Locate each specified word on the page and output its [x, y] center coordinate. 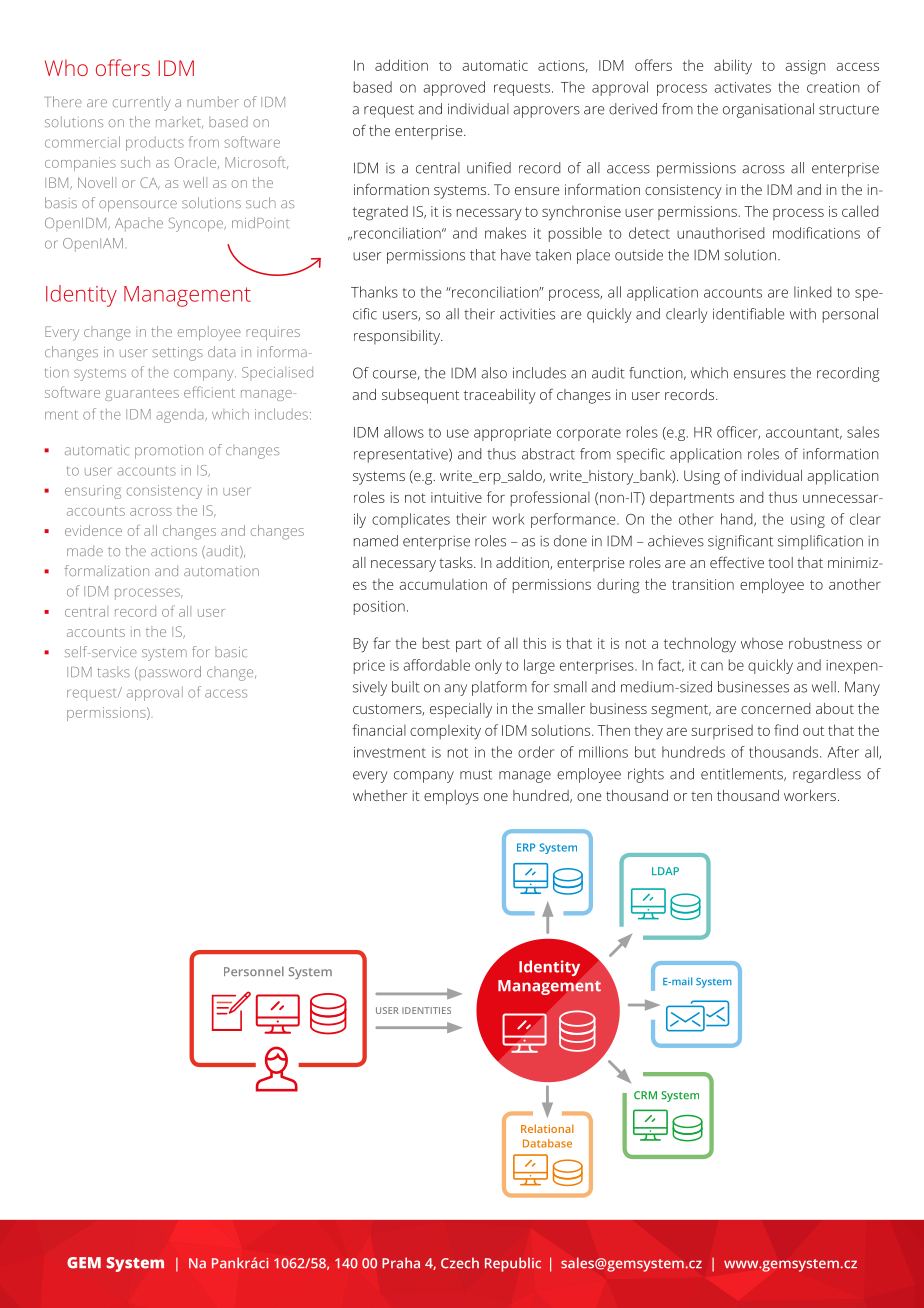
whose [762, 643]
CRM [645, 1095]
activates [742, 87]
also [494, 373]
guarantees [142, 394]
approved [454, 88]
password [170, 673]
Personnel [254, 971]
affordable [436, 665]
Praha [401, 1263]
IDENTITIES [426, 1010]
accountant [804, 433]
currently [141, 103]
